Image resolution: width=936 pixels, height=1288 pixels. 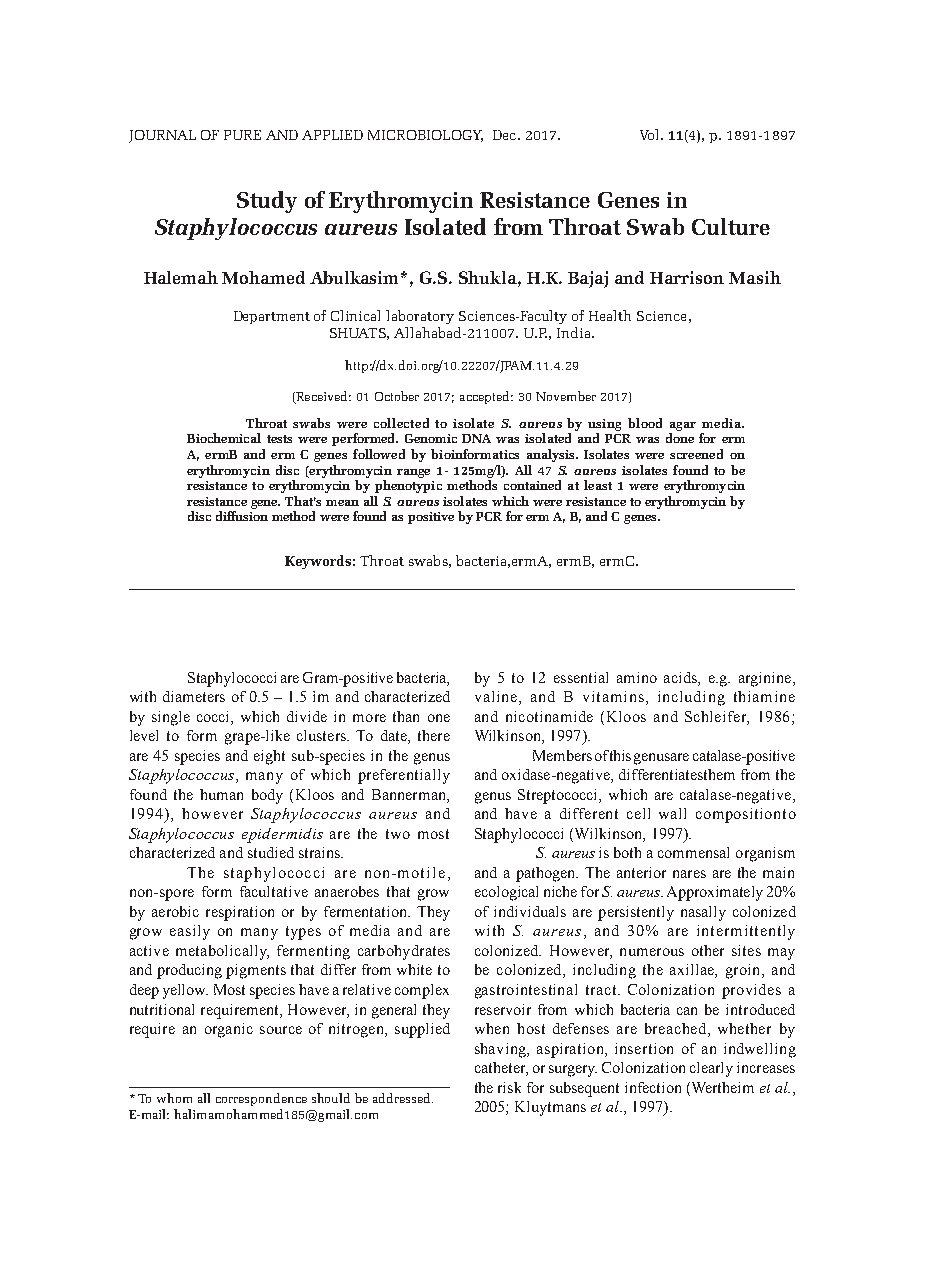 I want to click on respiration, so click(x=240, y=913).
